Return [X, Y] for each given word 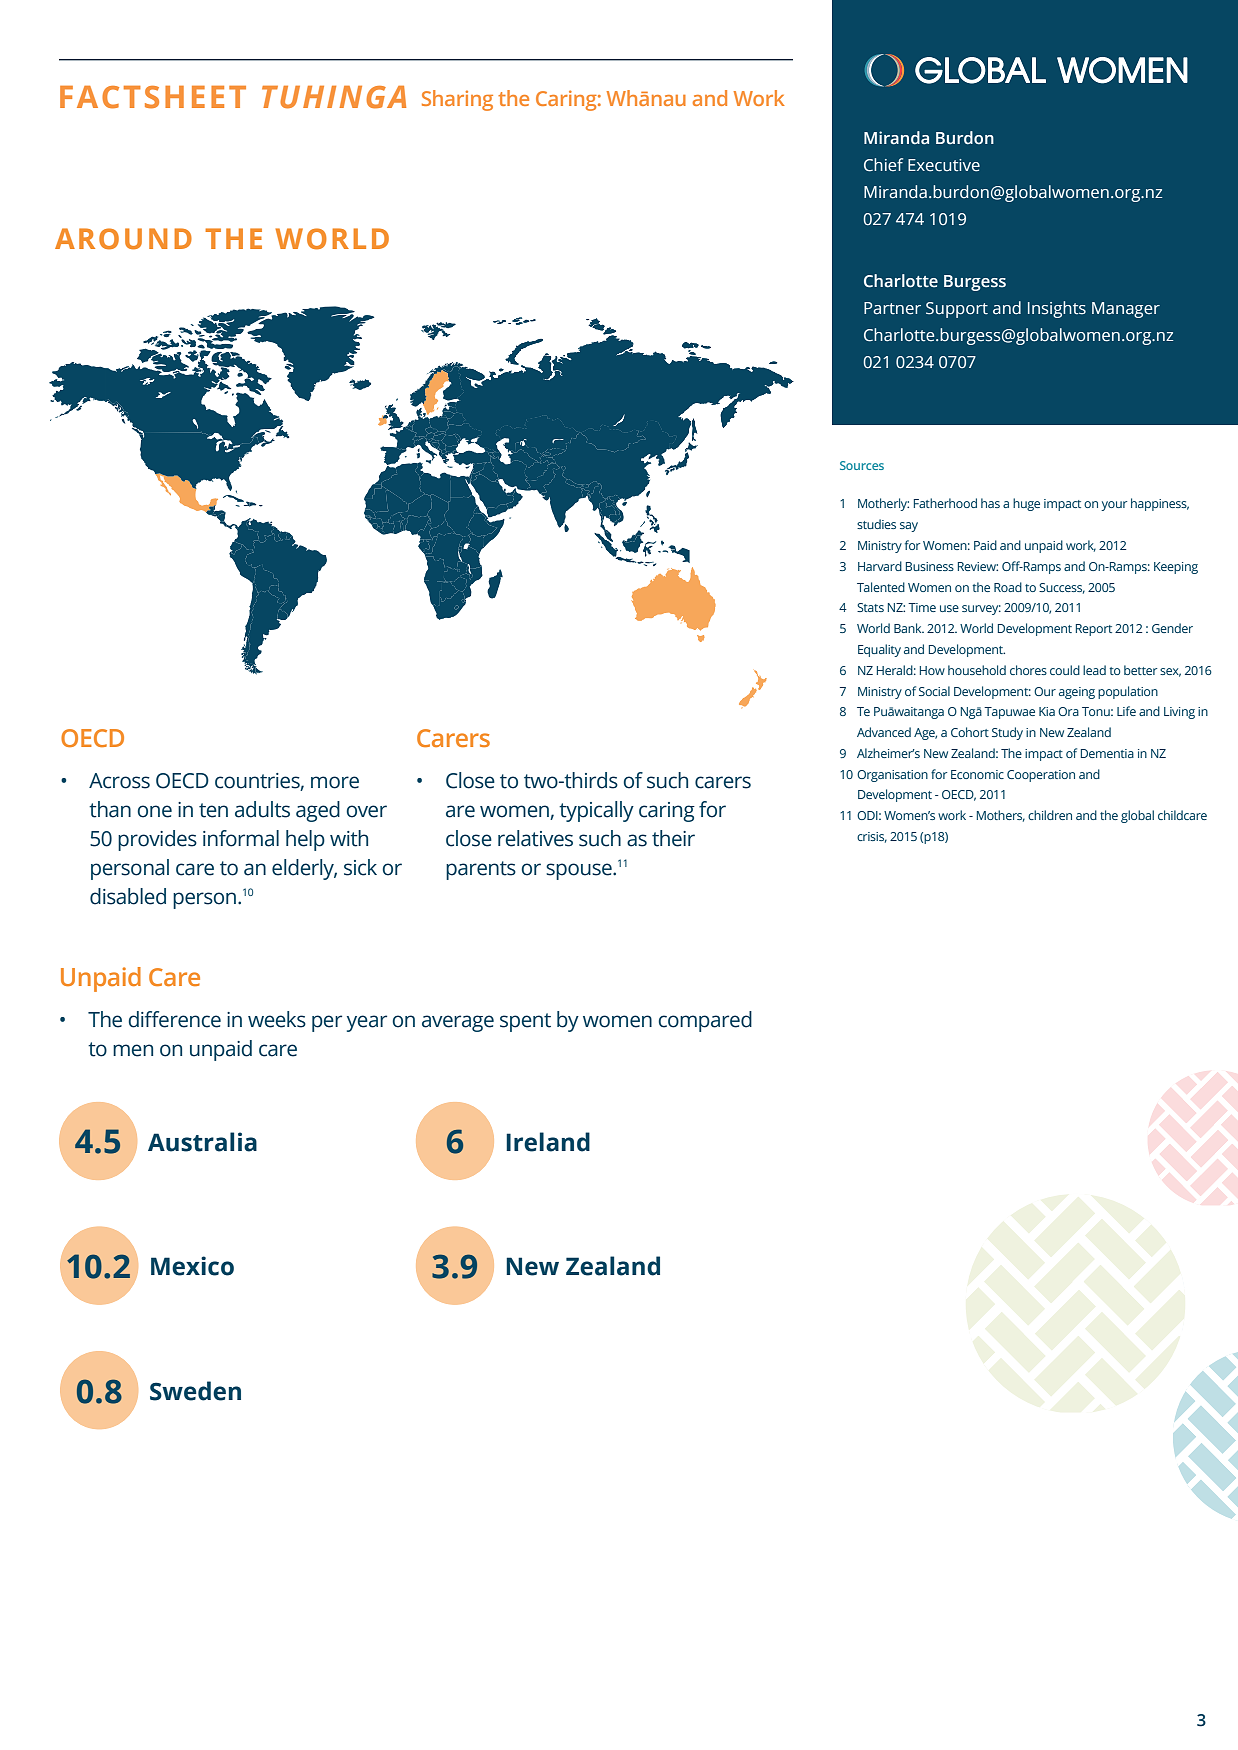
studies [876, 524]
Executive [944, 165]
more [335, 782]
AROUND [123, 239]
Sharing [457, 100]
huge [1026, 504]
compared [705, 1021]
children [1050, 815]
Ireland [548, 1142]
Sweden [195, 1391]
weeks [277, 1019]
